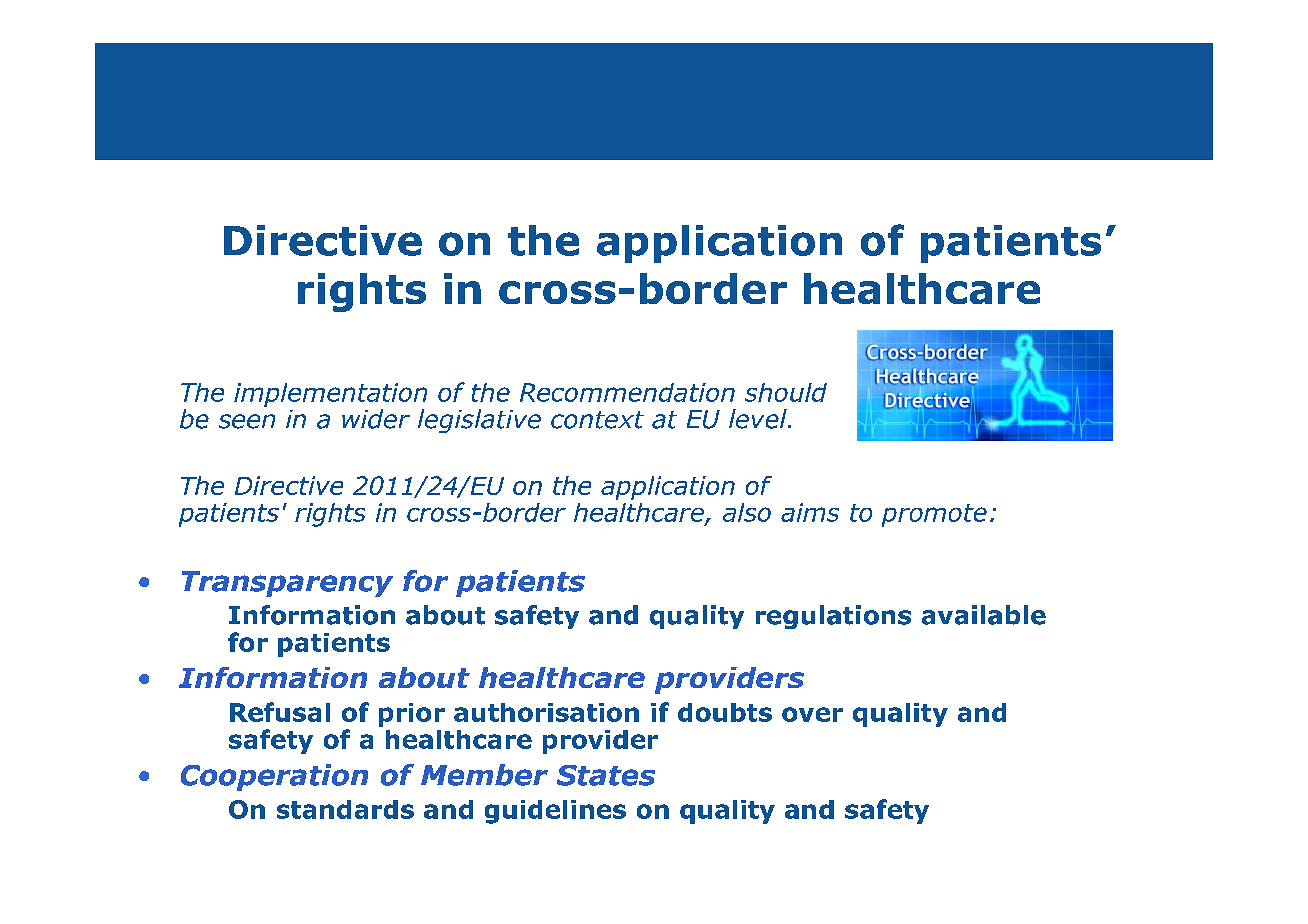 The height and width of the image is (924, 1308). What do you see at coordinates (606, 775) in the image?
I see `States` at bounding box center [606, 775].
